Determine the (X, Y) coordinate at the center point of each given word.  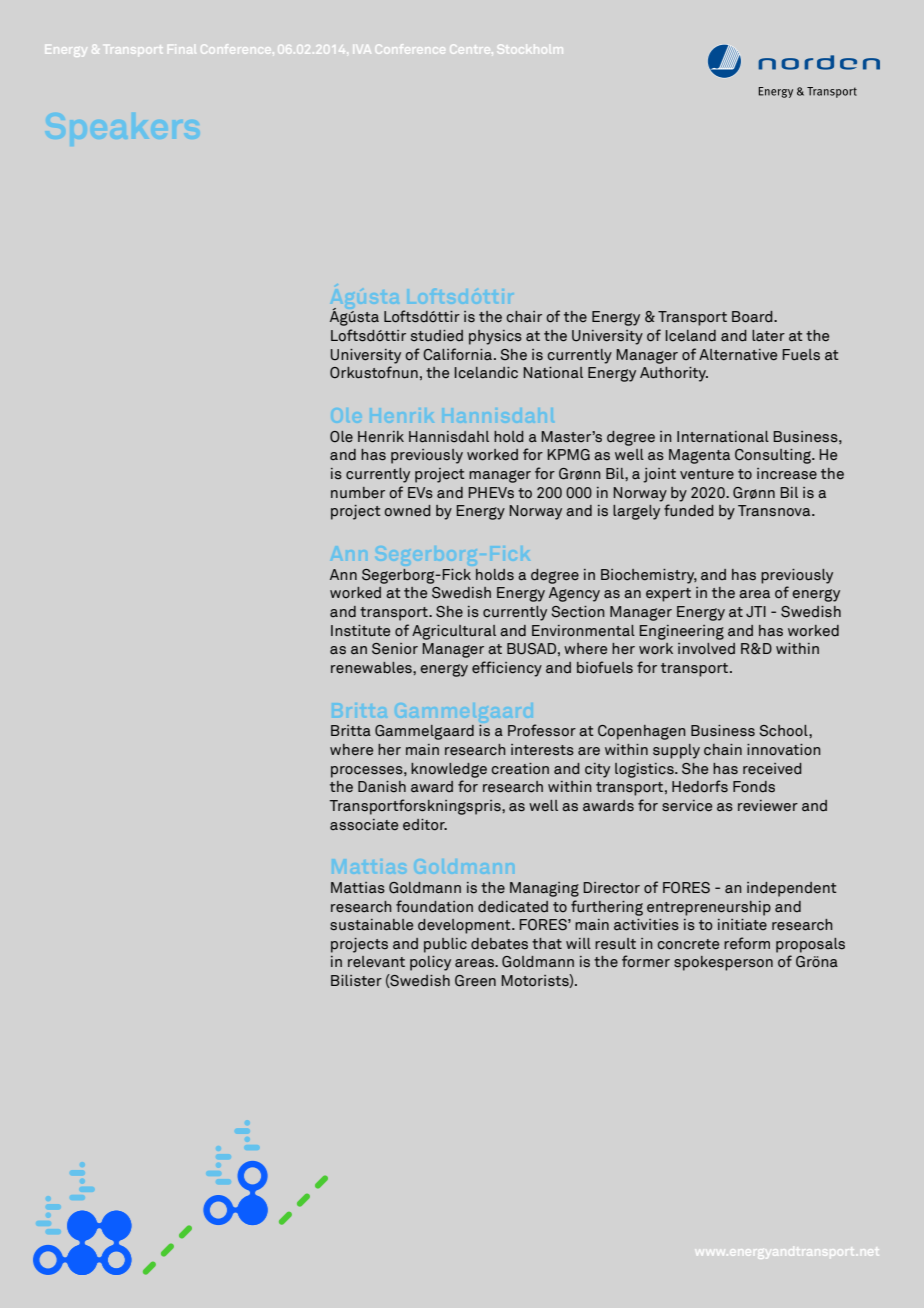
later (768, 336)
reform (747, 943)
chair (524, 317)
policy (430, 963)
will (578, 943)
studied (437, 336)
